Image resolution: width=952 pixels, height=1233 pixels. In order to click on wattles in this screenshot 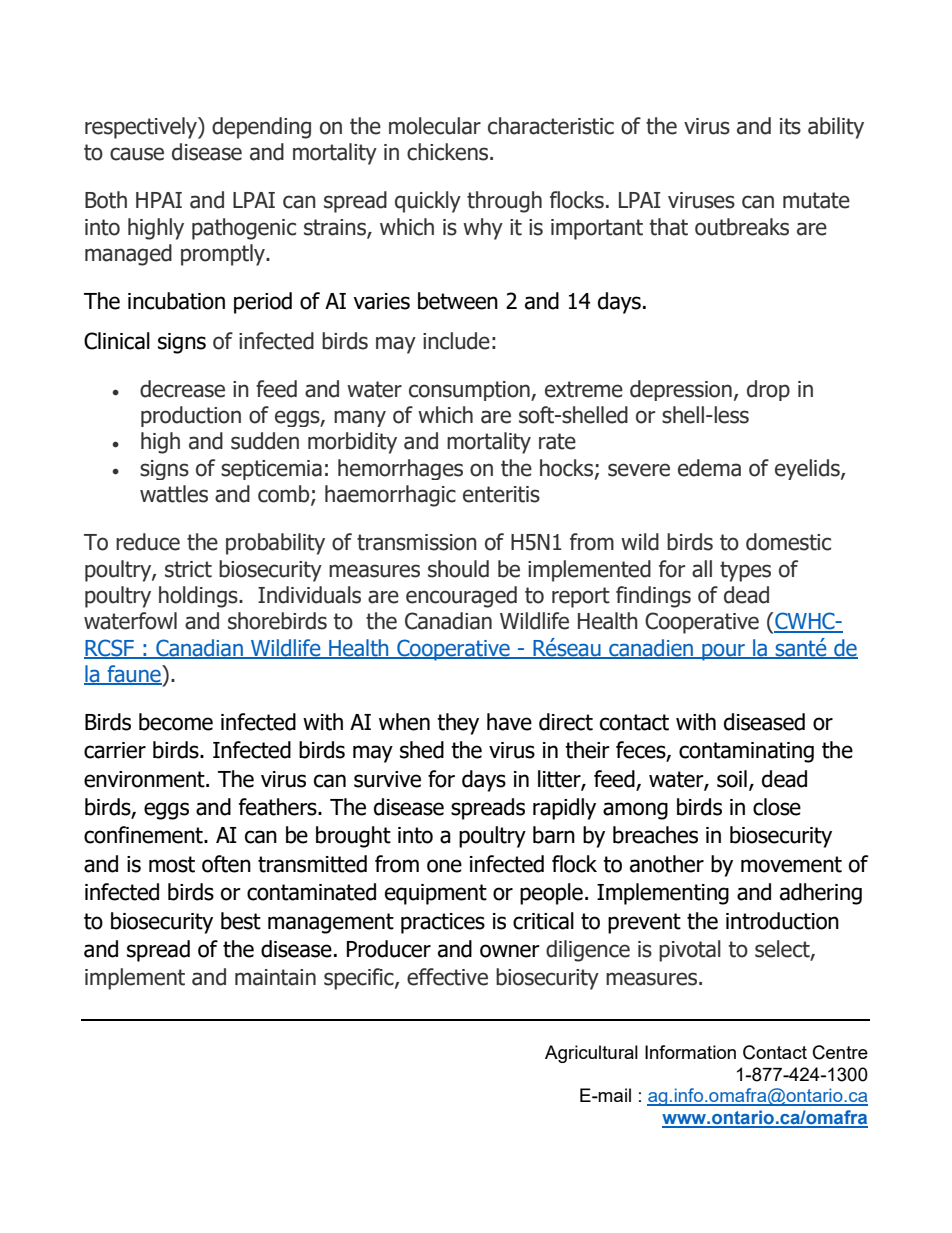, I will do `click(174, 494)`.
